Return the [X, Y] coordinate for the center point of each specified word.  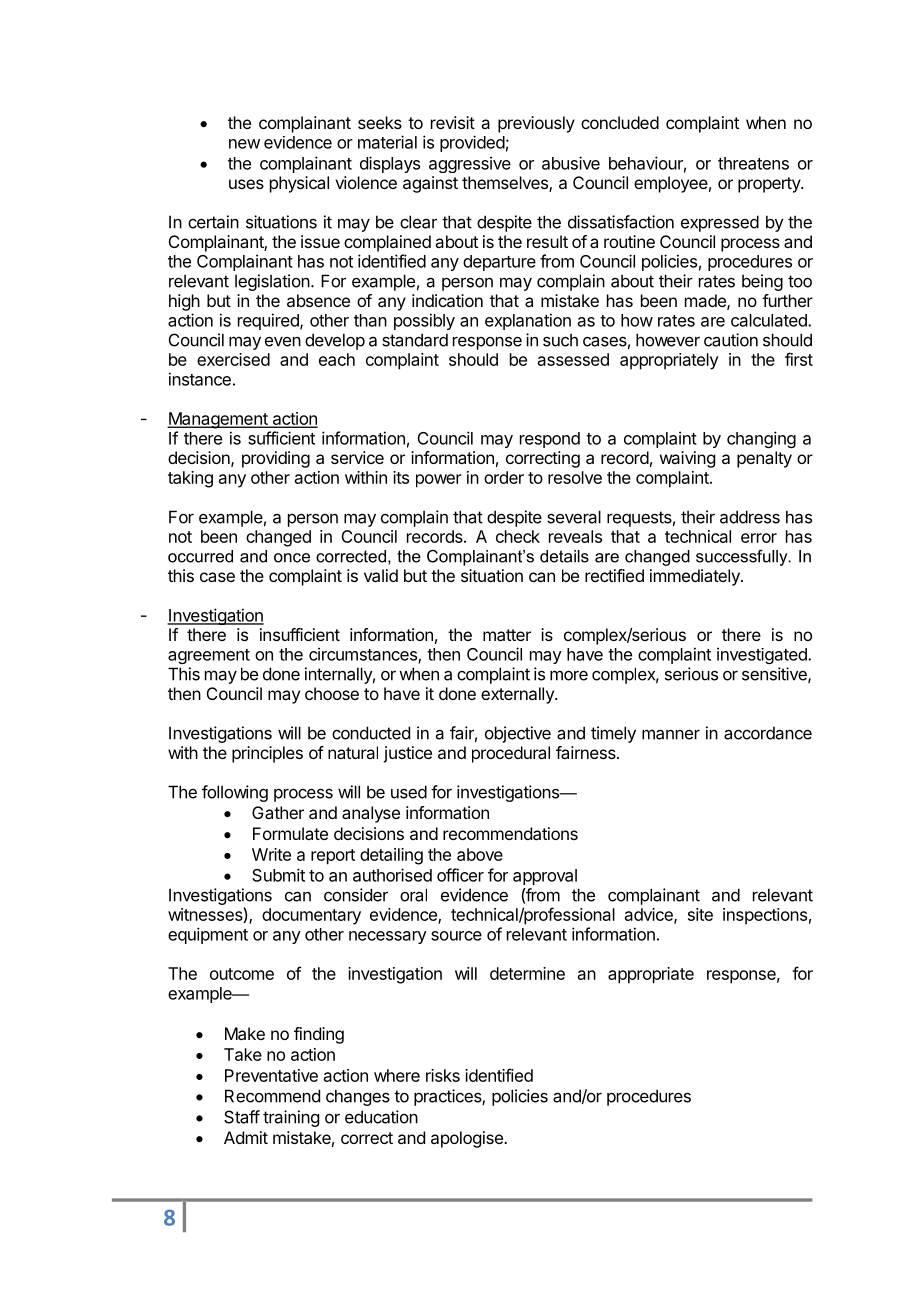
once [292, 558]
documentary [311, 916]
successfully [743, 558]
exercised [233, 359]
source [456, 936]
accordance [768, 733]
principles [267, 754]
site [700, 914]
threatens [753, 163]
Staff [242, 1117]
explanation [528, 321]
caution [731, 340]
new [244, 144]
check [518, 536]
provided [472, 143]
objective [518, 734]
